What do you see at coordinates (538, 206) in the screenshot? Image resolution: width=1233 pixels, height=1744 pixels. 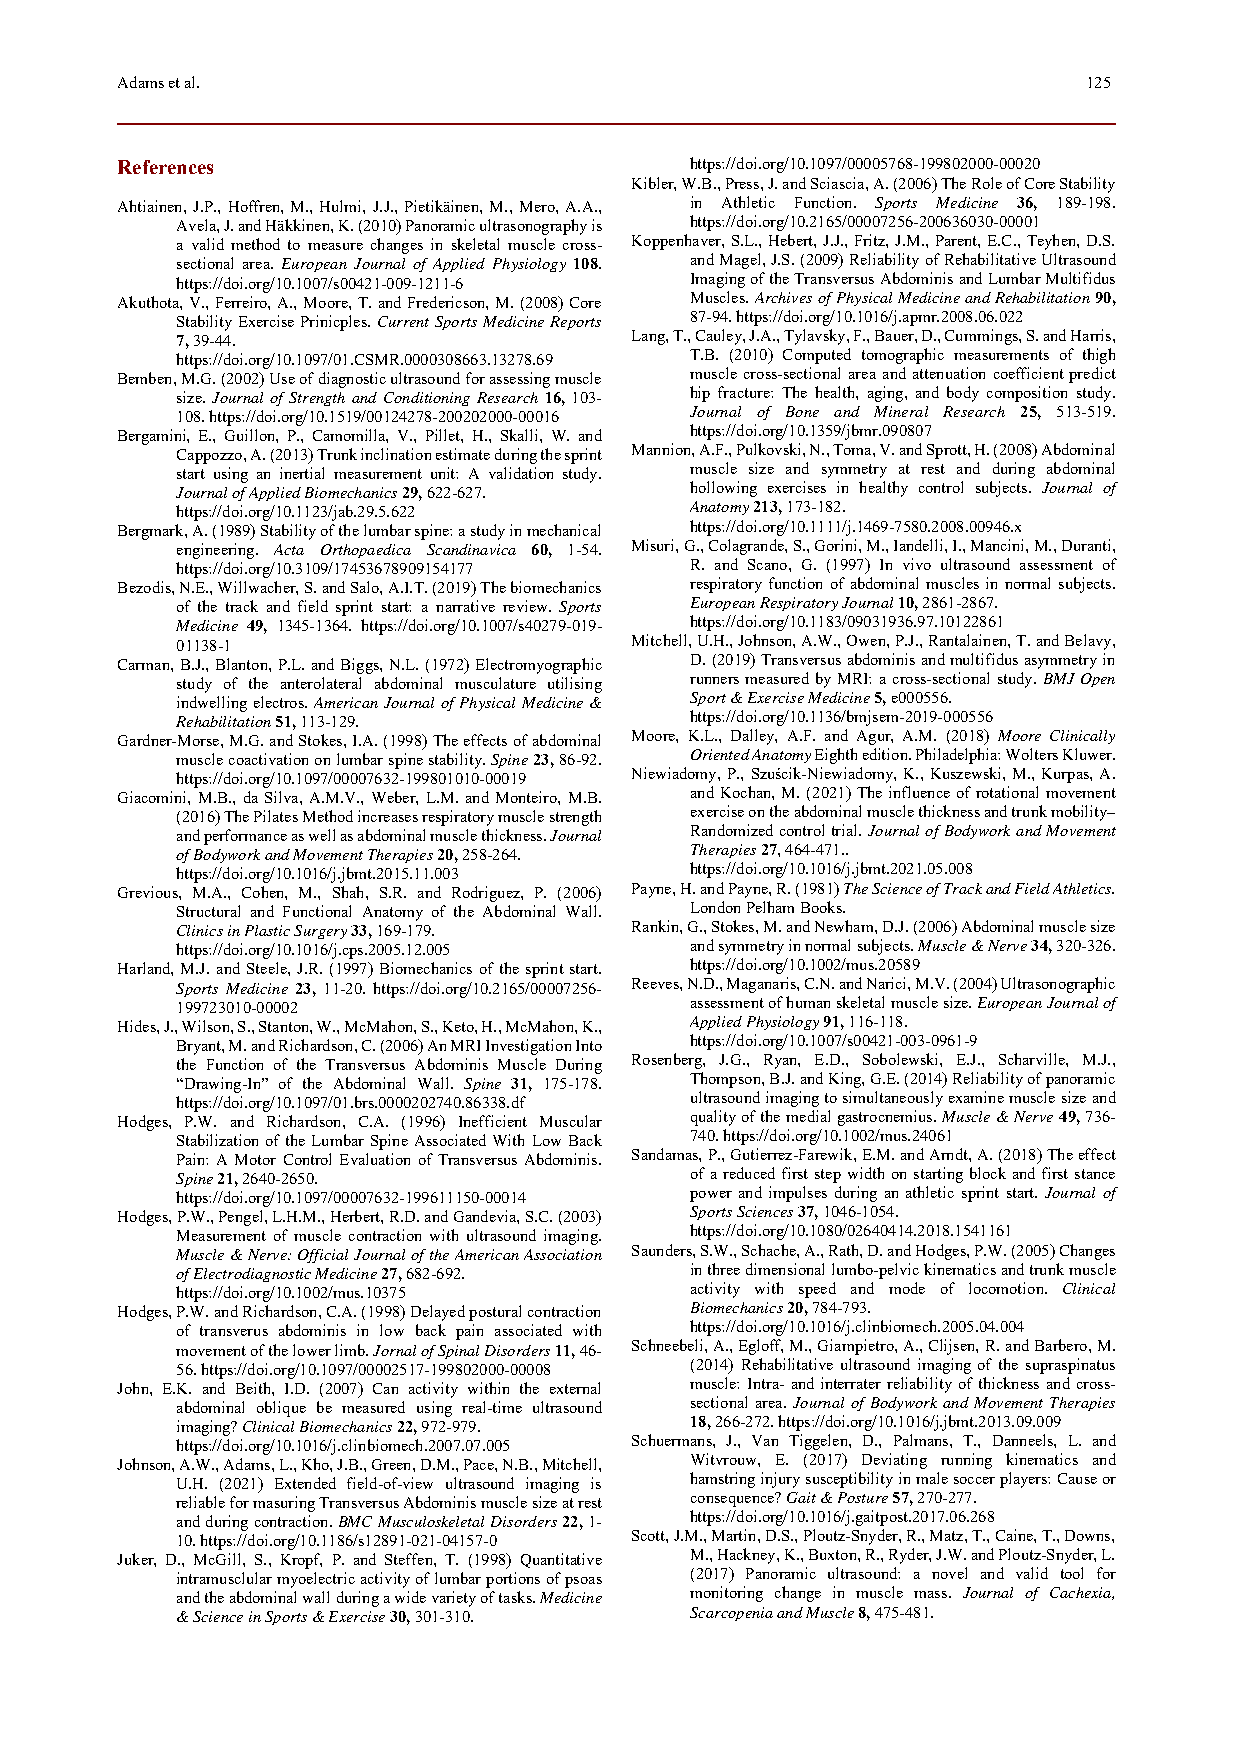 I see `Mero` at bounding box center [538, 206].
